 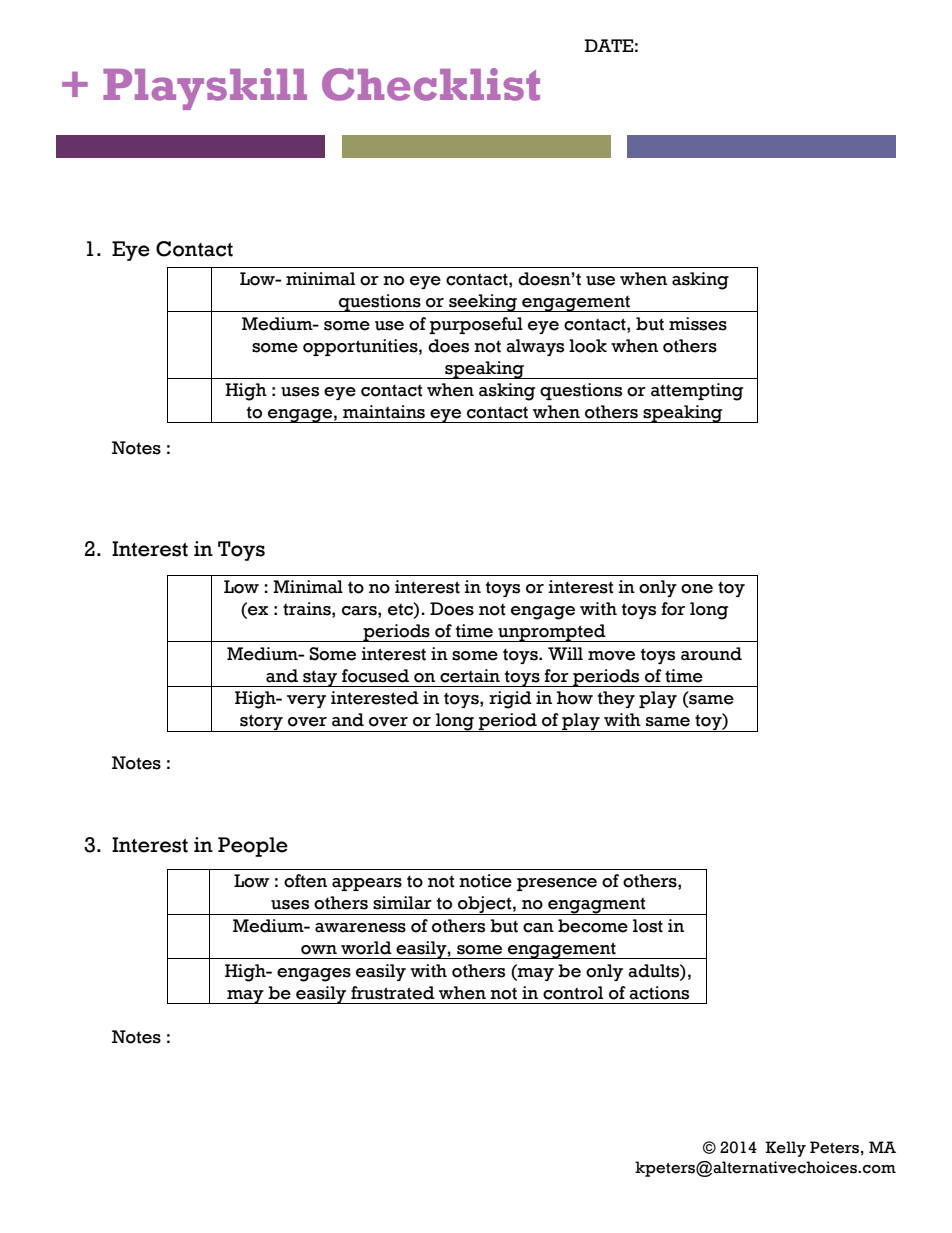 What do you see at coordinates (697, 589) in the image?
I see `one` at bounding box center [697, 589].
